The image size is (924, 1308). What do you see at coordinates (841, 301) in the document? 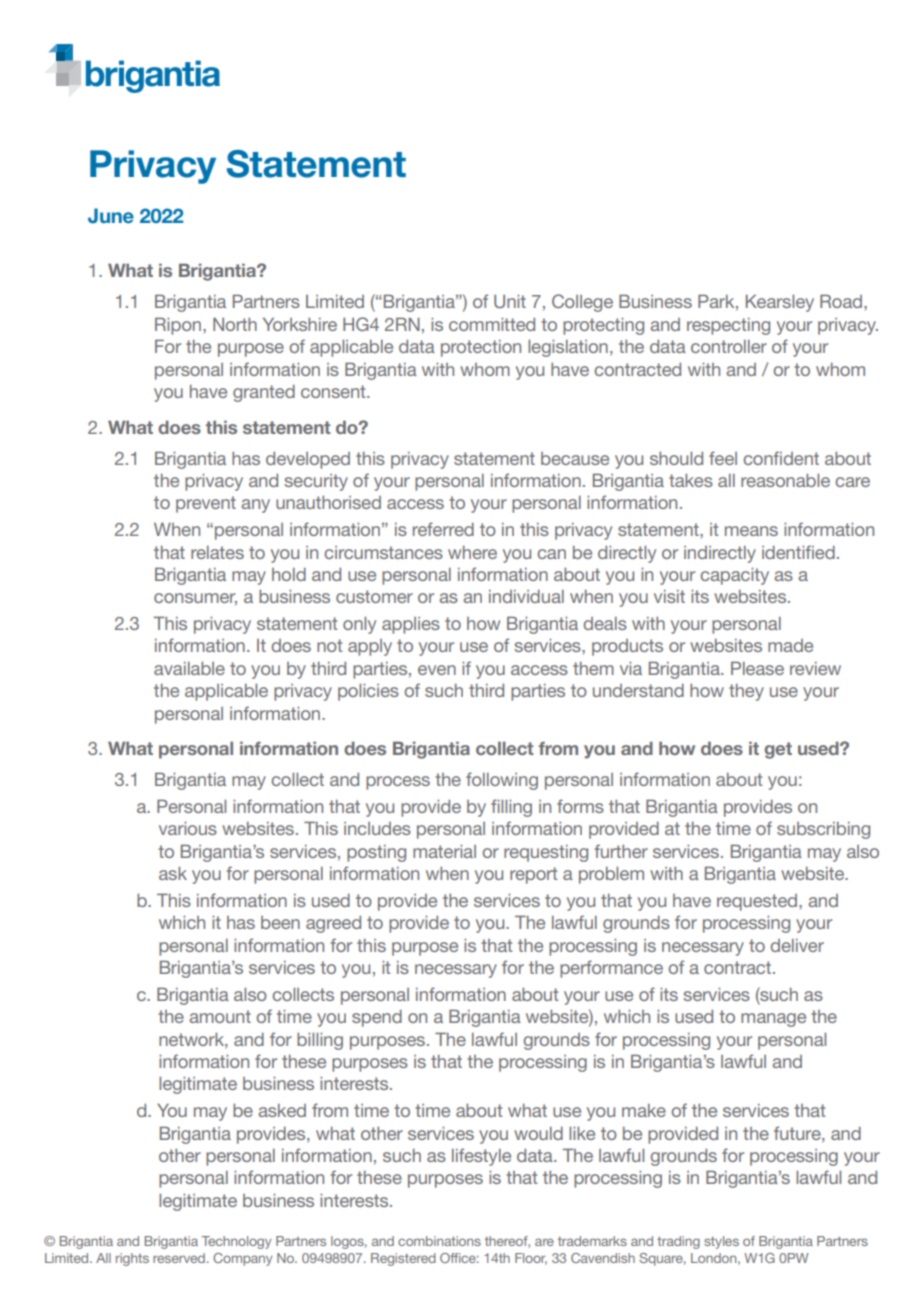
I see `Road` at bounding box center [841, 301].
